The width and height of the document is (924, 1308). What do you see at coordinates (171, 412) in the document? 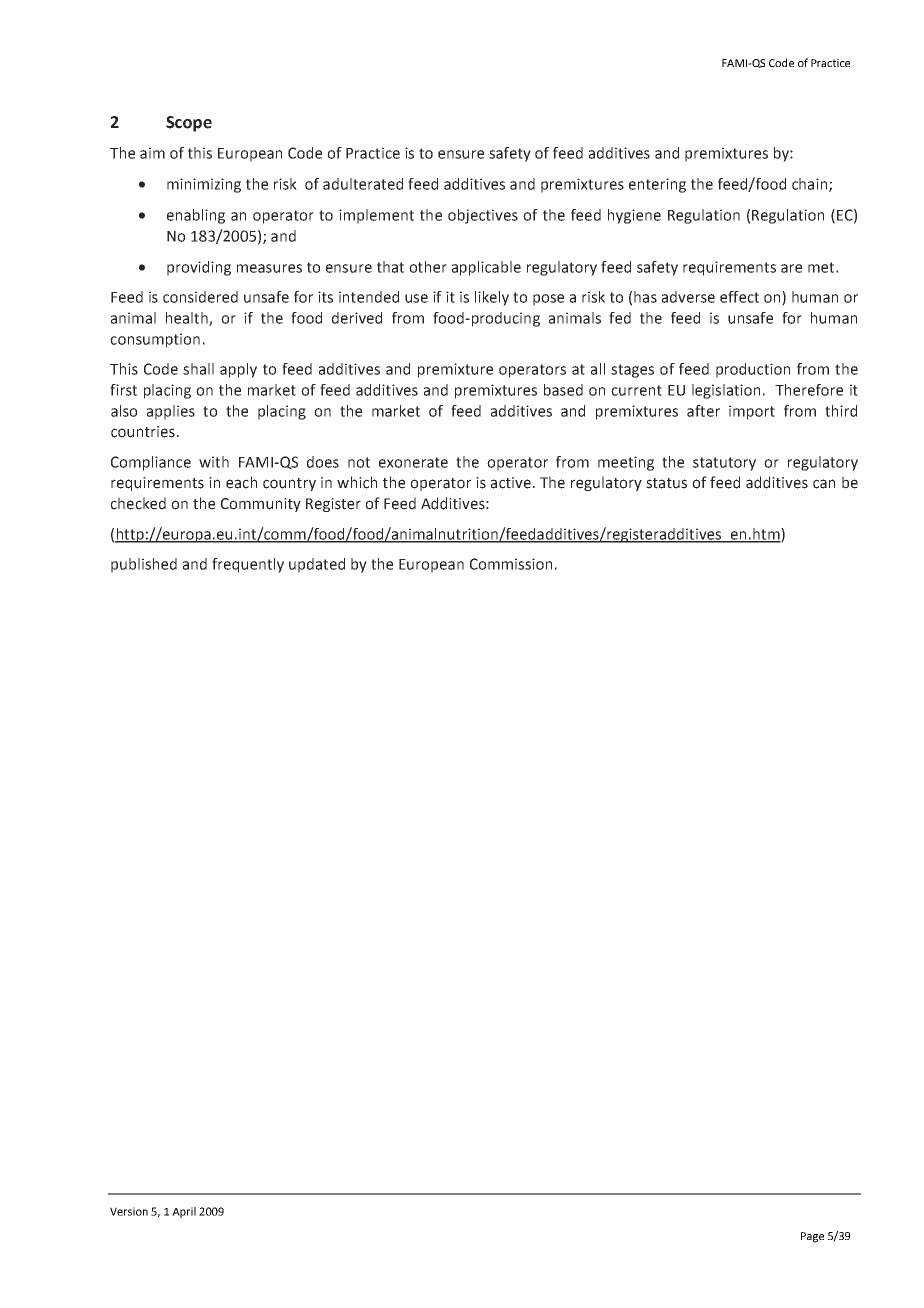
I see `applies` at bounding box center [171, 412].
